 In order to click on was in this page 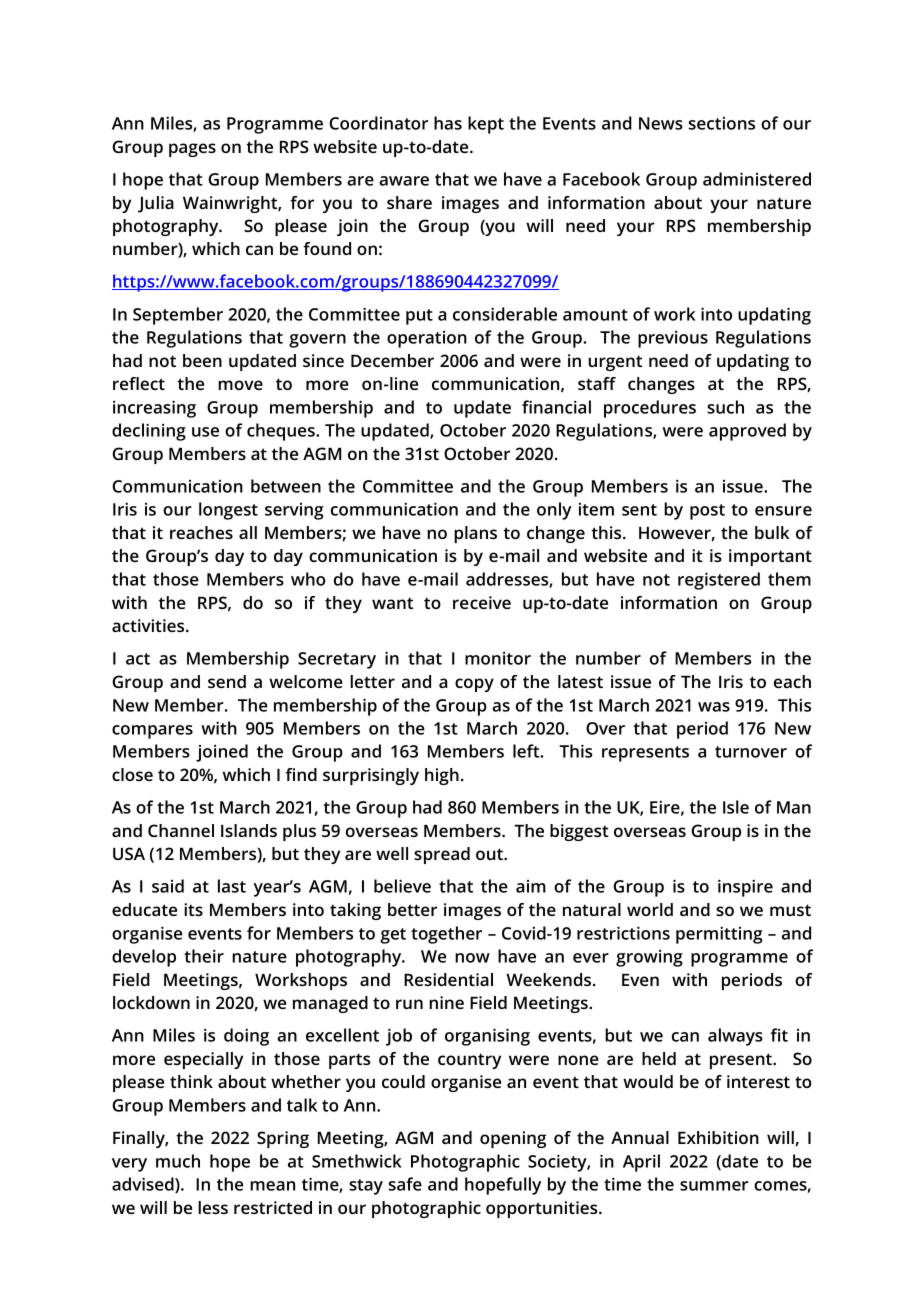, I will do `click(714, 707)`.
